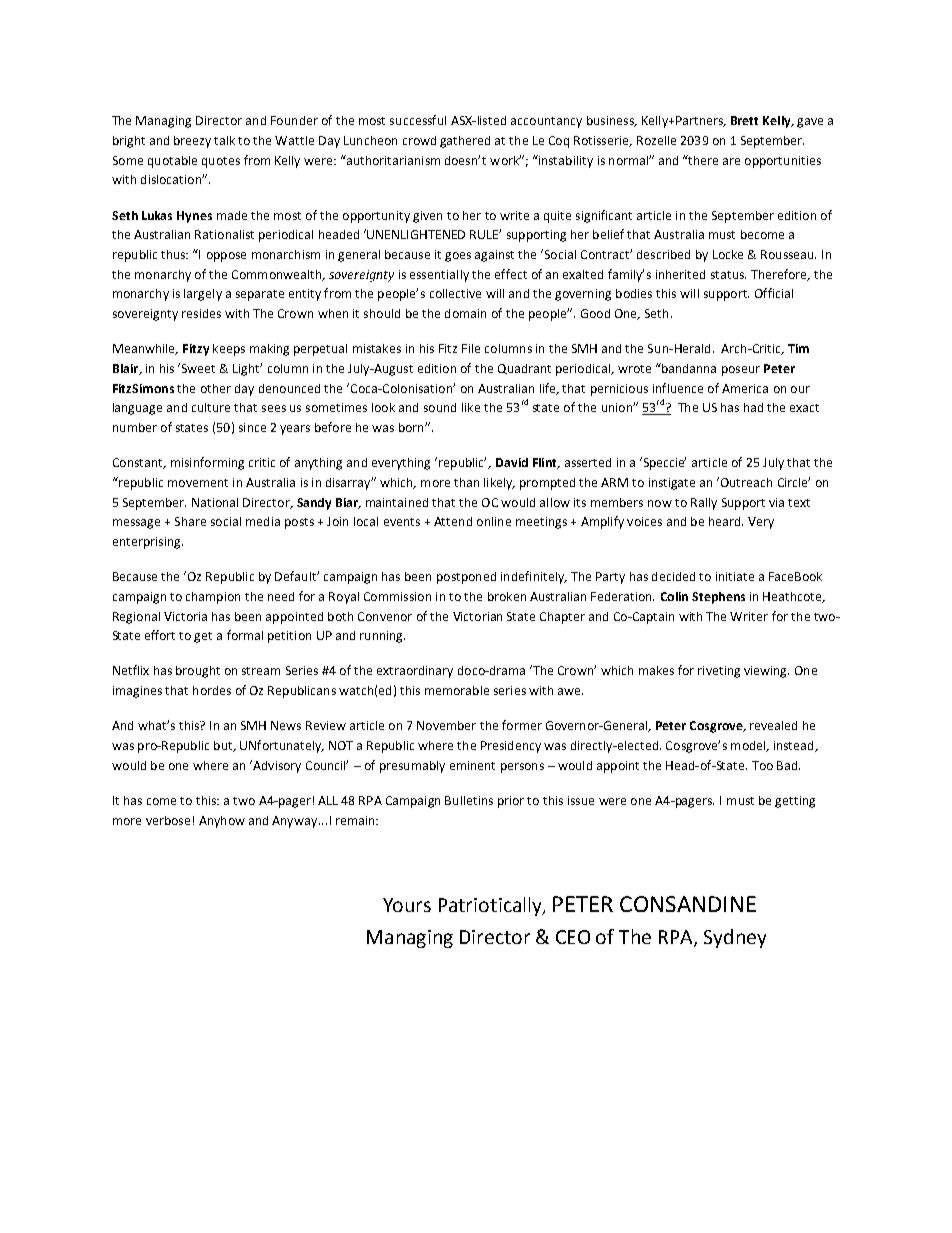 The height and width of the screenshot is (1233, 952). I want to click on talk, so click(224, 140).
